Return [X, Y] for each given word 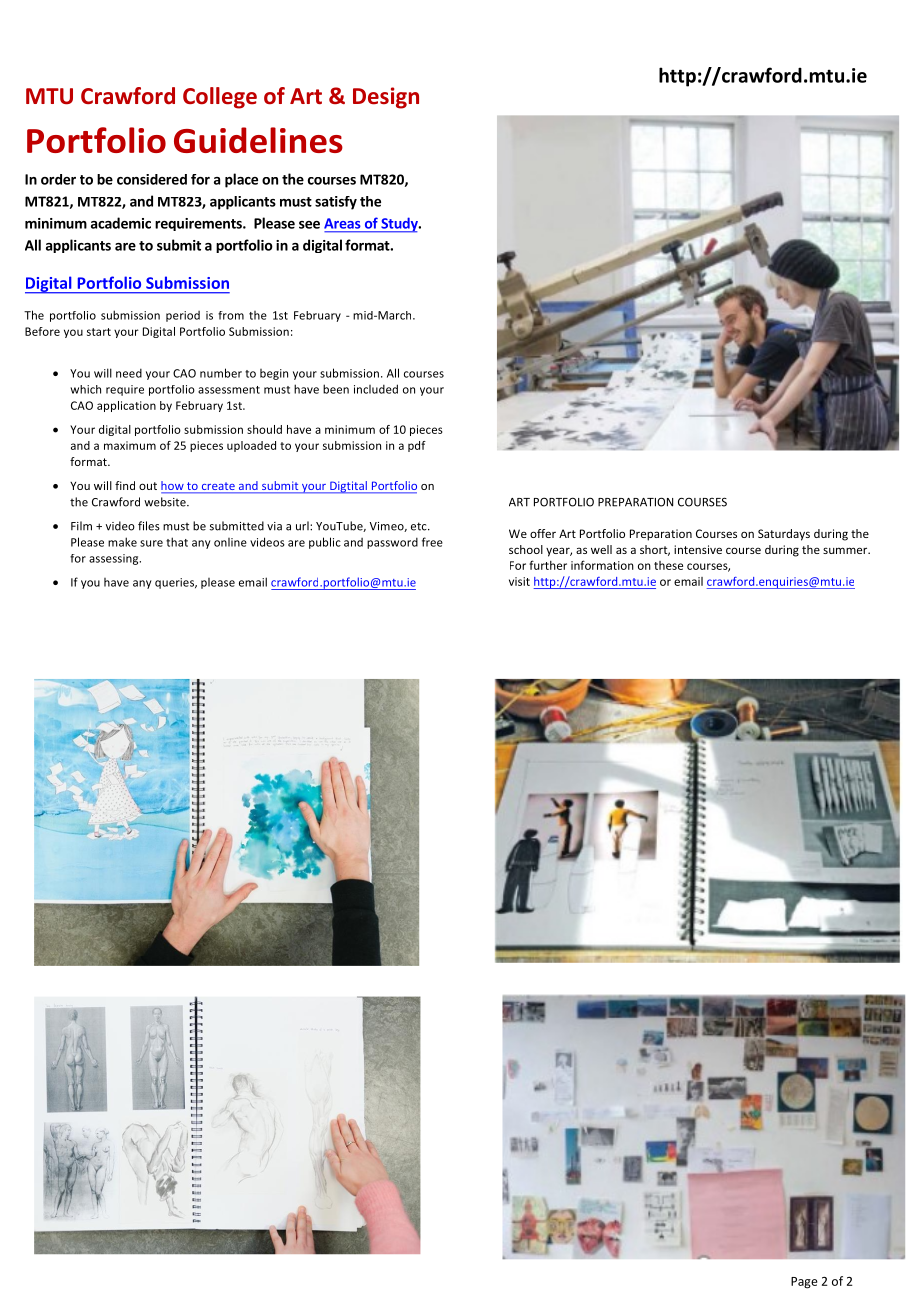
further [548, 565]
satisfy [336, 203]
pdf [417, 446]
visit [519, 581]
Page [804, 1283]
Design [386, 98]
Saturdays [784, 535]
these [668, 565]
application [126, 406]
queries [176, 583]
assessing [115, 559]
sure [151, 543]
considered [152, 179]
